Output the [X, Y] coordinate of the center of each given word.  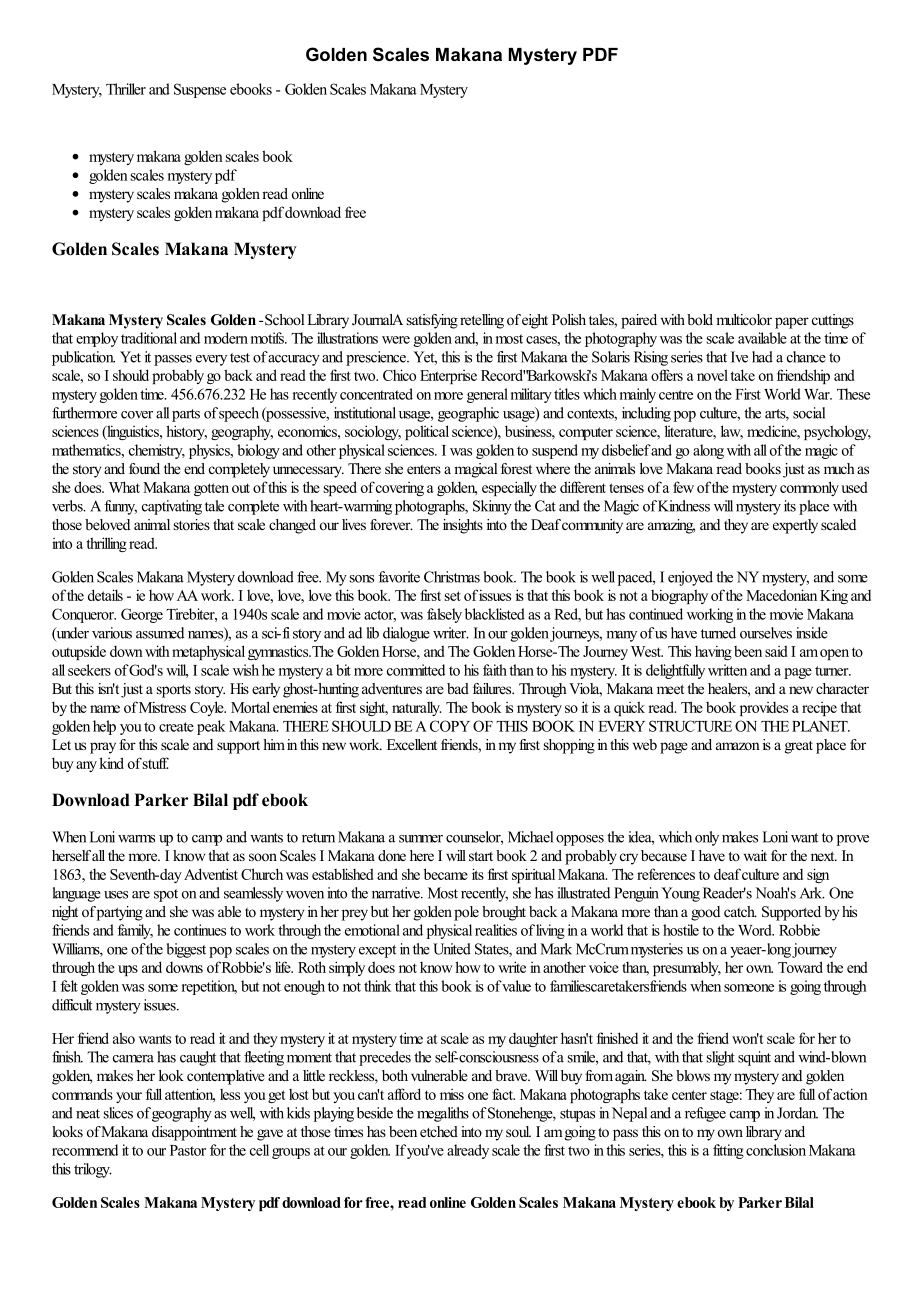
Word [756, 930]
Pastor [188, 1150]
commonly [809, 488]
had [762, 357]
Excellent [412, 744]
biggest [186, 950]
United [452, 949]
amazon [738, 746]
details [105, 595]
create [176, 727]
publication [83, 358]
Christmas [452, 577]
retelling [482, 321]
